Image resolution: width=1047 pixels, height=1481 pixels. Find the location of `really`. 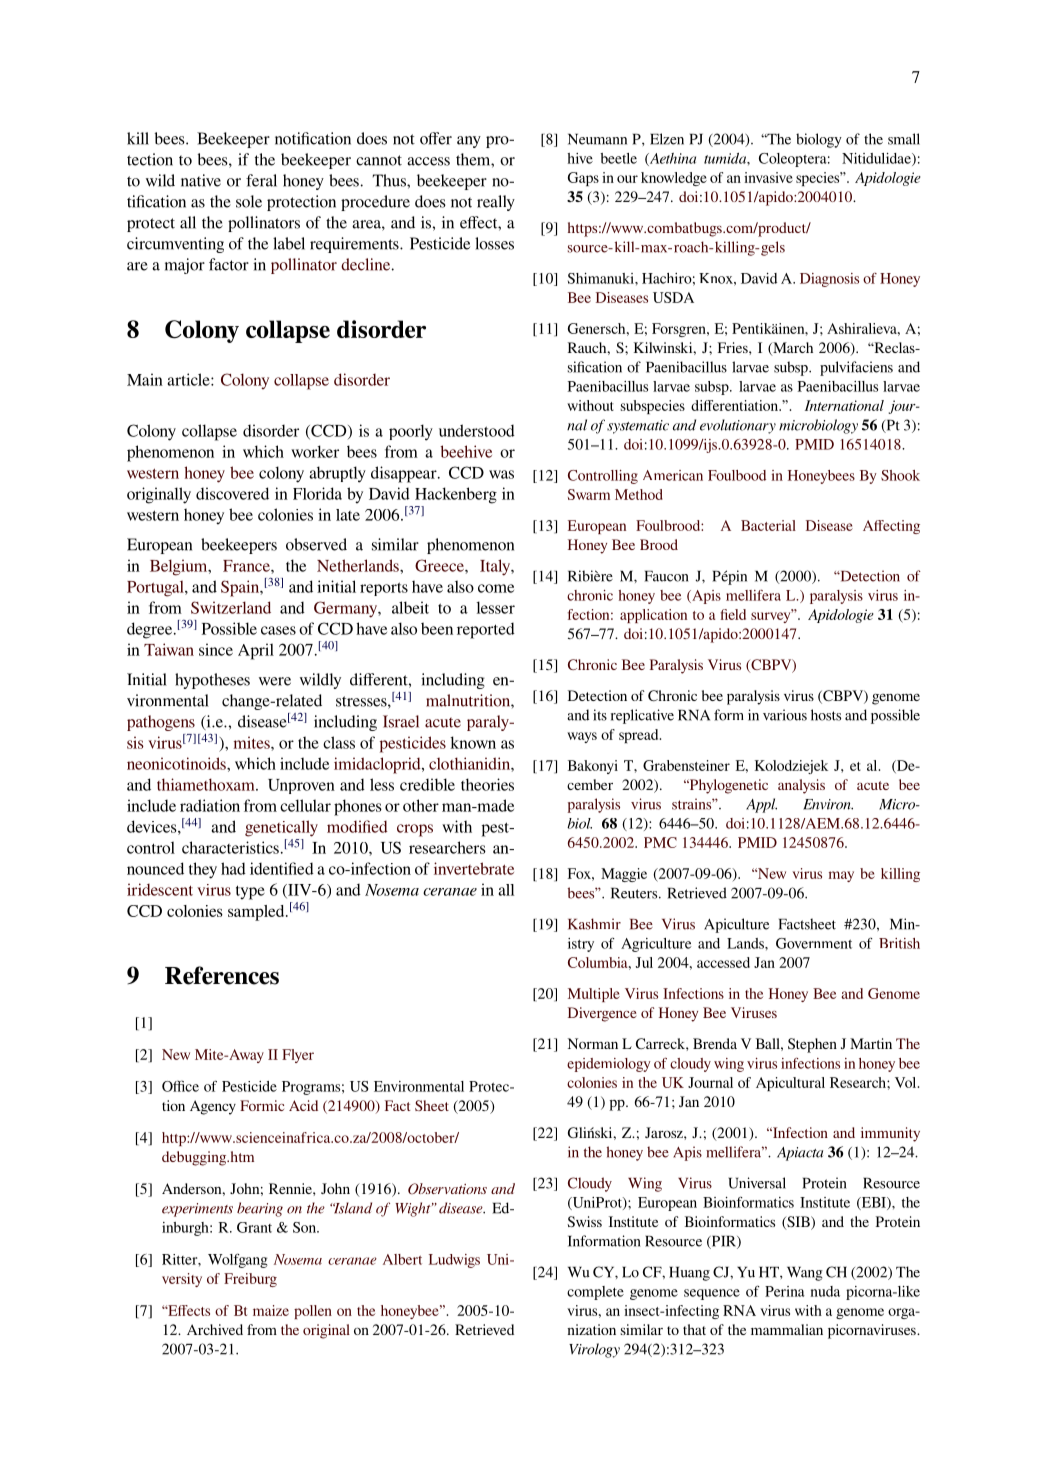

really is located at coordinates (496, 203).
